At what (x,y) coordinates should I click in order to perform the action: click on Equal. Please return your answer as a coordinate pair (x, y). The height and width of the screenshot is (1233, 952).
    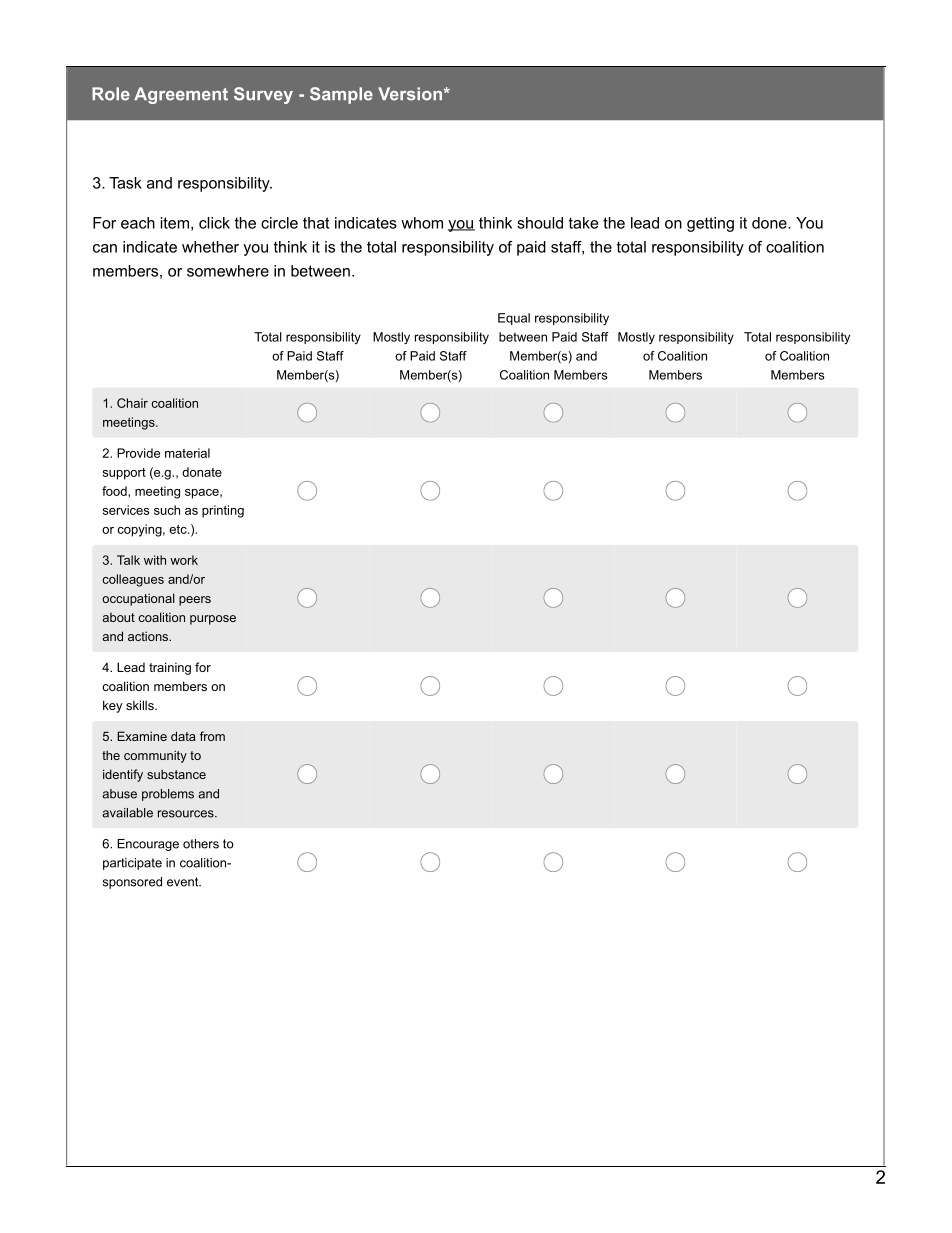
    Looking at the image, I should click on (514, 319).
